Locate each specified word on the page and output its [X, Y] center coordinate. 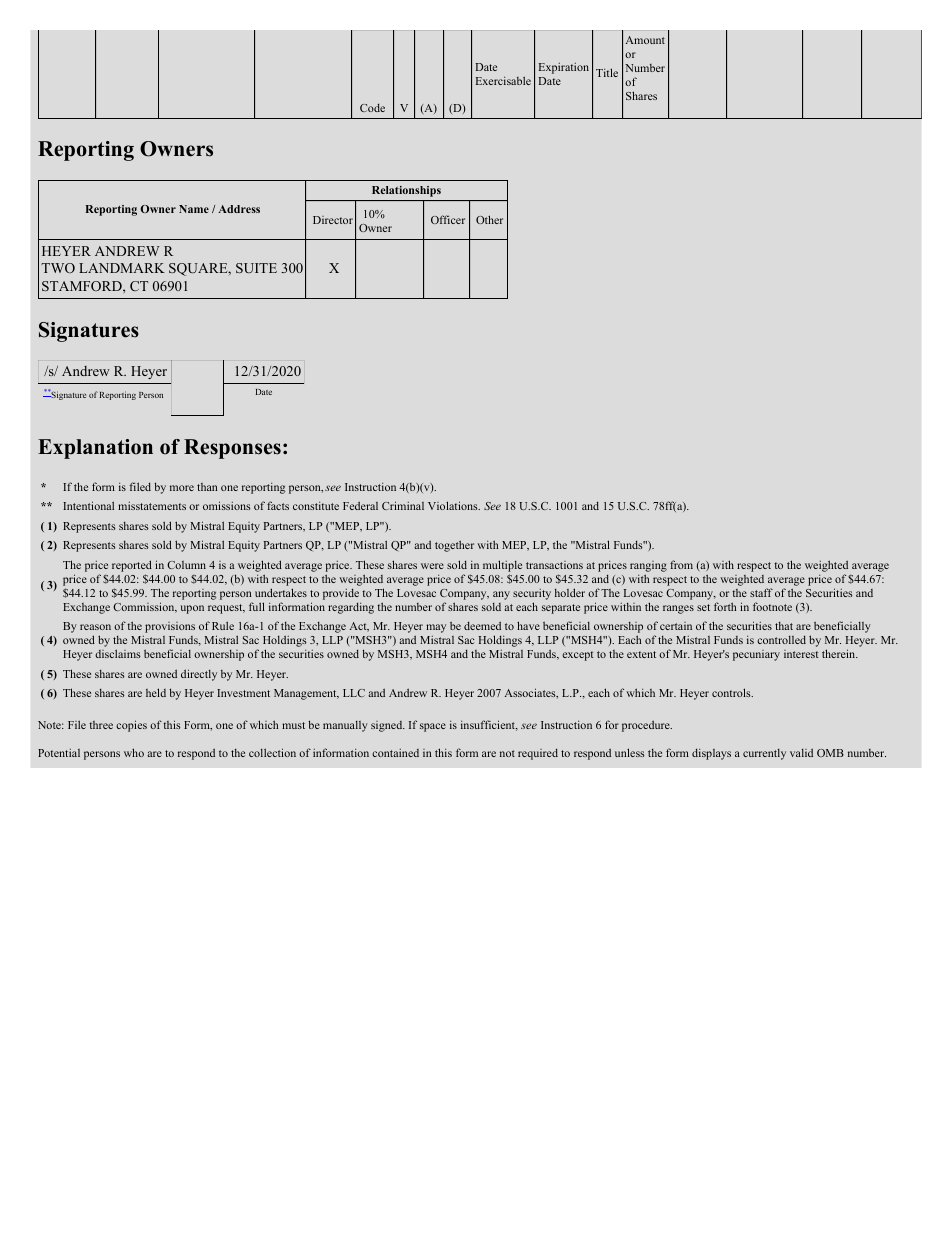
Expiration [564, 68]
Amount [645, 40]
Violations [454, 505]
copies [131, 726]
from [681, 564]
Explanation [95, 449]
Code [372, 107]
